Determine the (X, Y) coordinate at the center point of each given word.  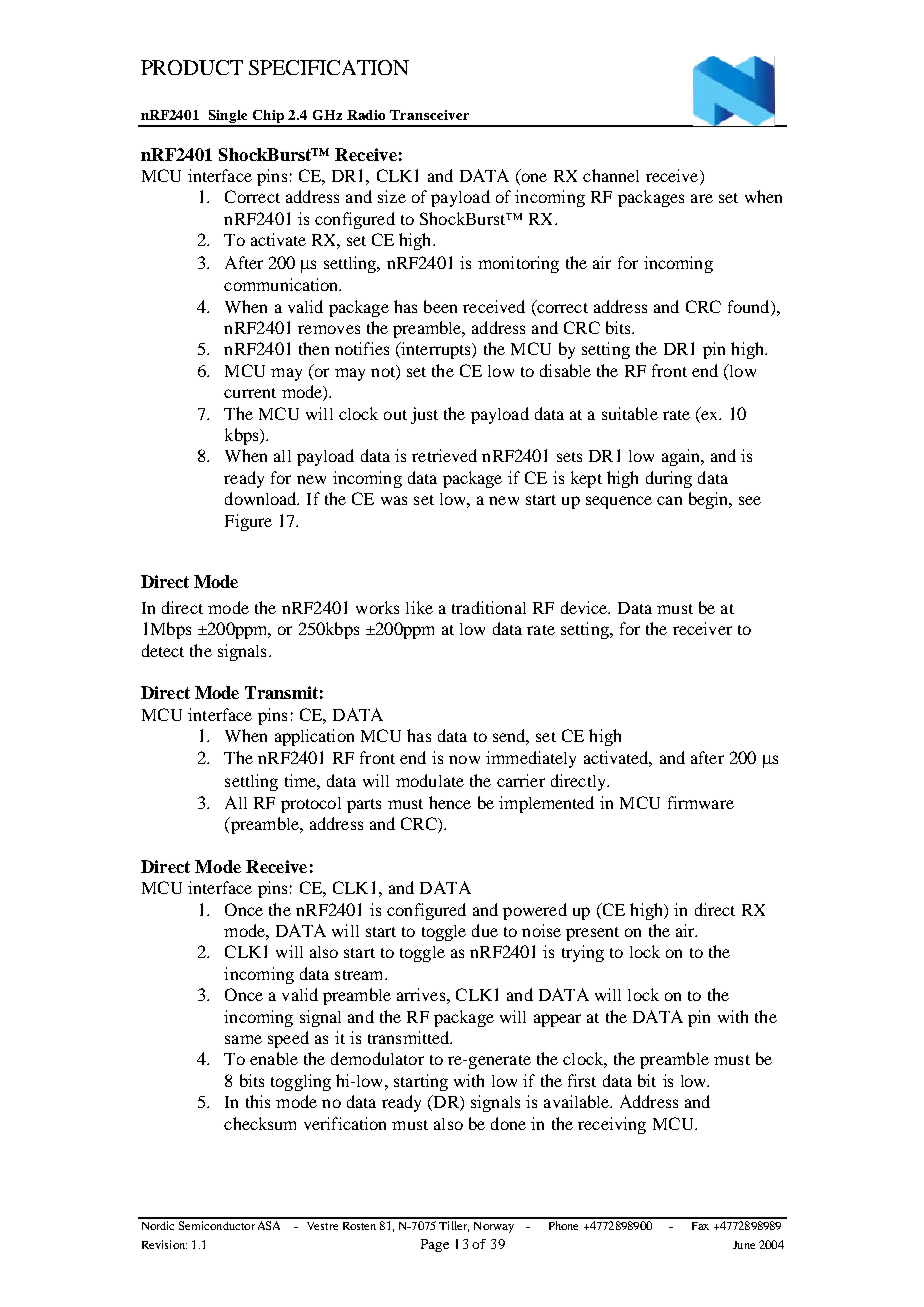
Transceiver (429, 115)
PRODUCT (192, 67)
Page (435, 1245)
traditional (489, 607)
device (585, 607)
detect (163, 650)
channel (611, 175)
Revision (164, 1244)
